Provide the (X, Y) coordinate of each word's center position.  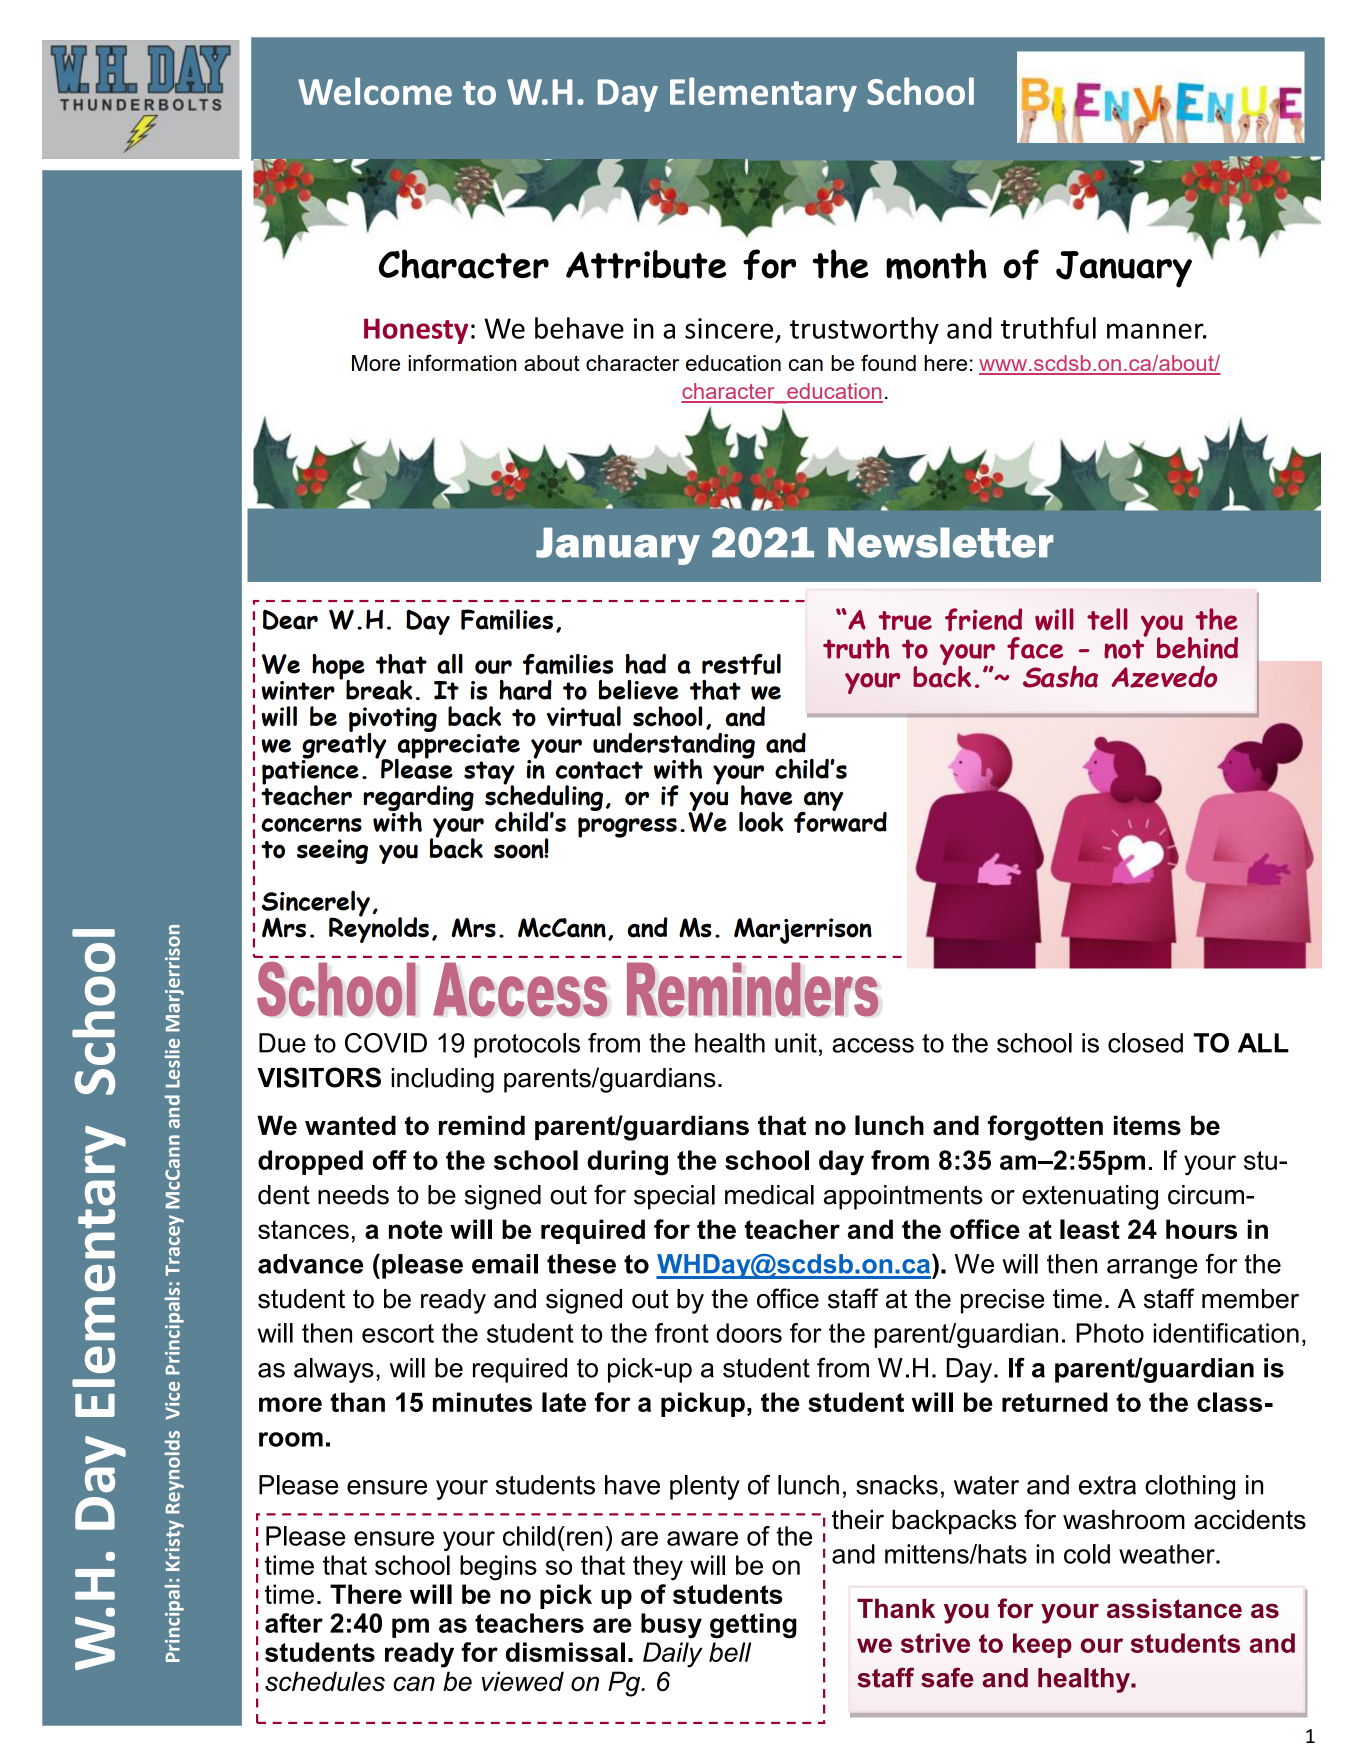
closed (1145, 1043)
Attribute (646, 264)
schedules (325, 1681)
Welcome (375, 91)
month (936, 264)
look (761, 822)
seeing (332, 851)
